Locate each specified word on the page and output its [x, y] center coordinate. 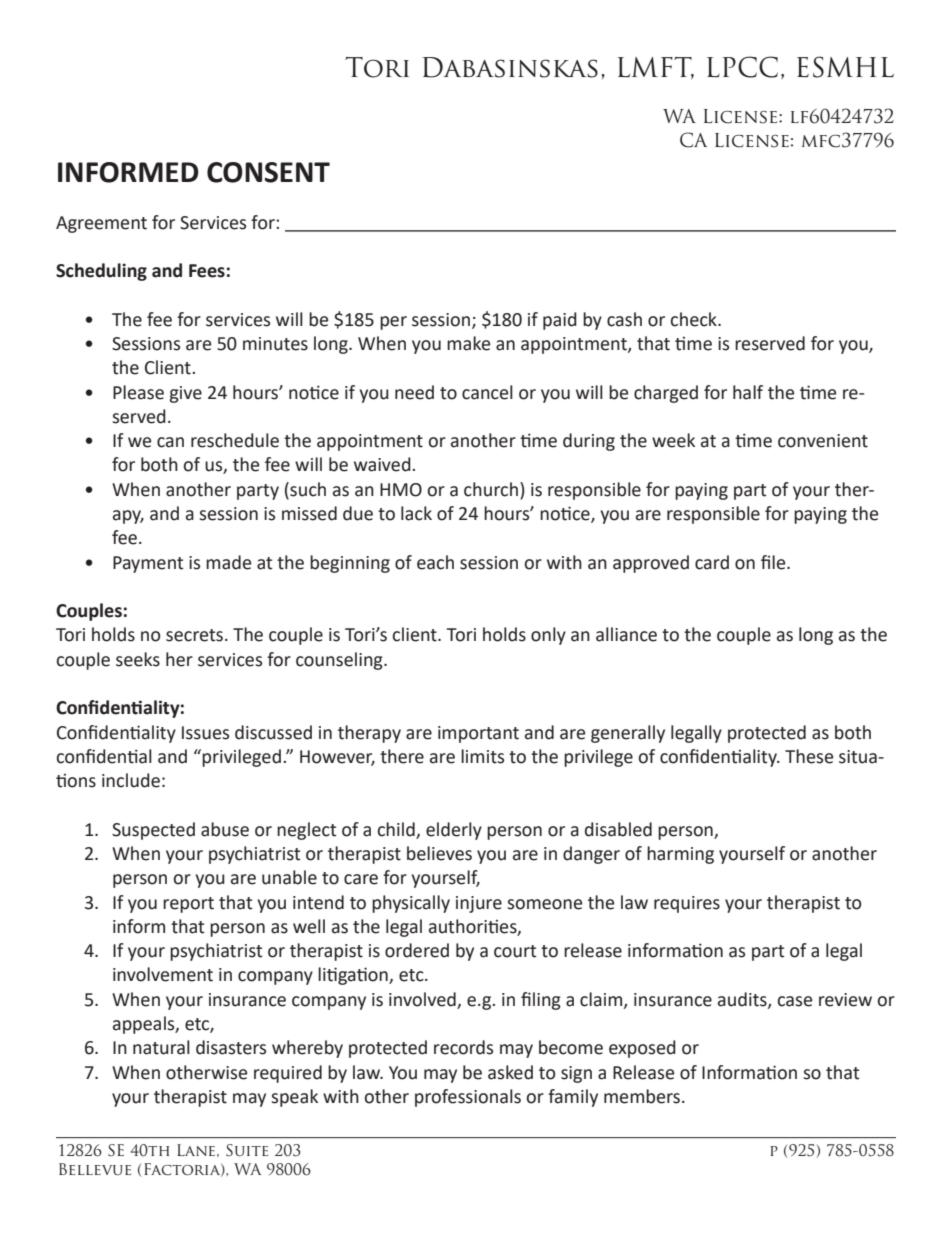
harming [680, 855]
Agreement [101, 224]
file [774, 562]
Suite [247, 1150]
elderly [454, 831]
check [695, 319]
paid [560, 321]
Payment [148, 564]
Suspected [153, 831]
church [491, 489]
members [642, 1096]
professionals [468, 1098]
